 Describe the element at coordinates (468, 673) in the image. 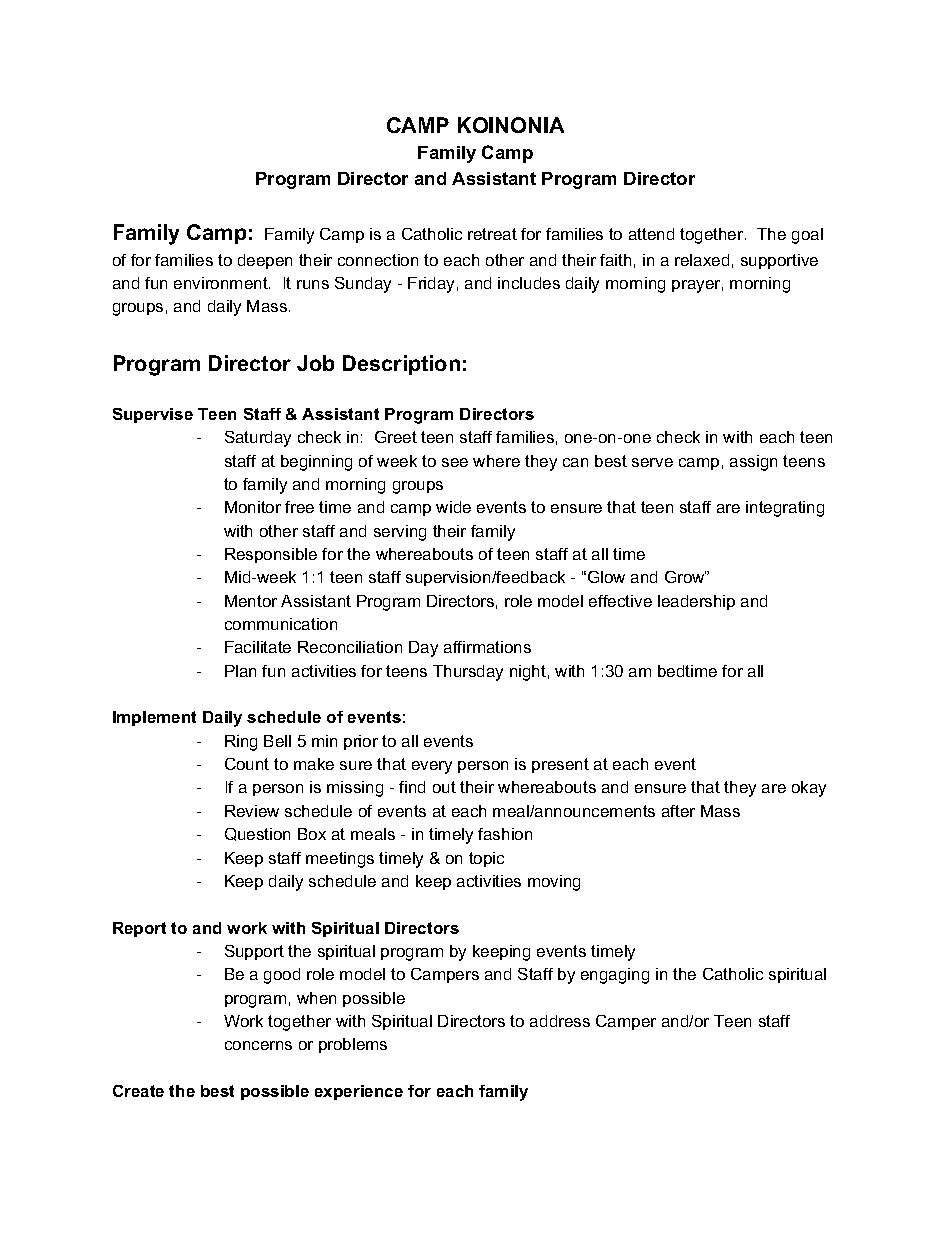

I see `Thursday` at that location.
